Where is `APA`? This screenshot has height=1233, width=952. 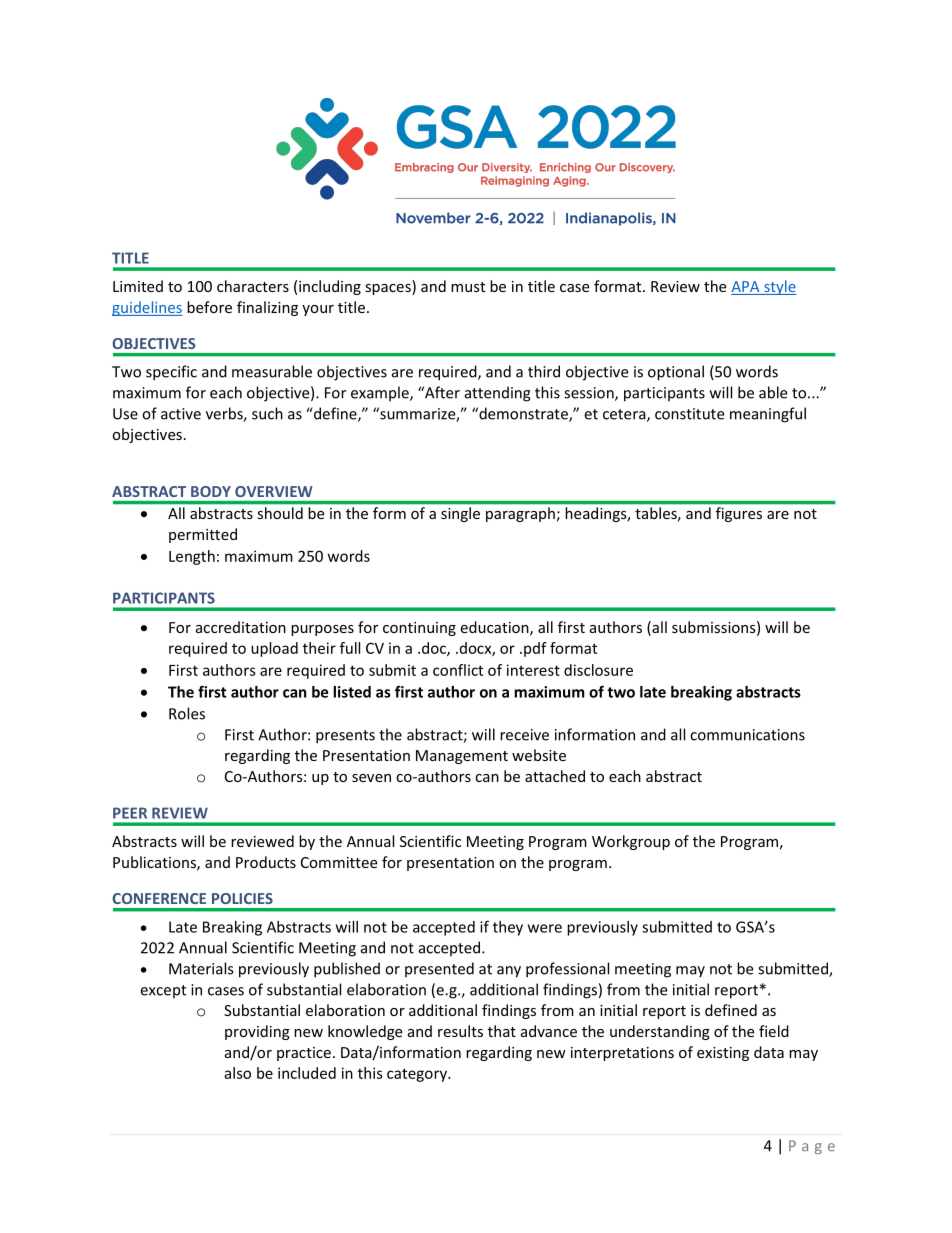 APA is located at coordinates (746, 288).
